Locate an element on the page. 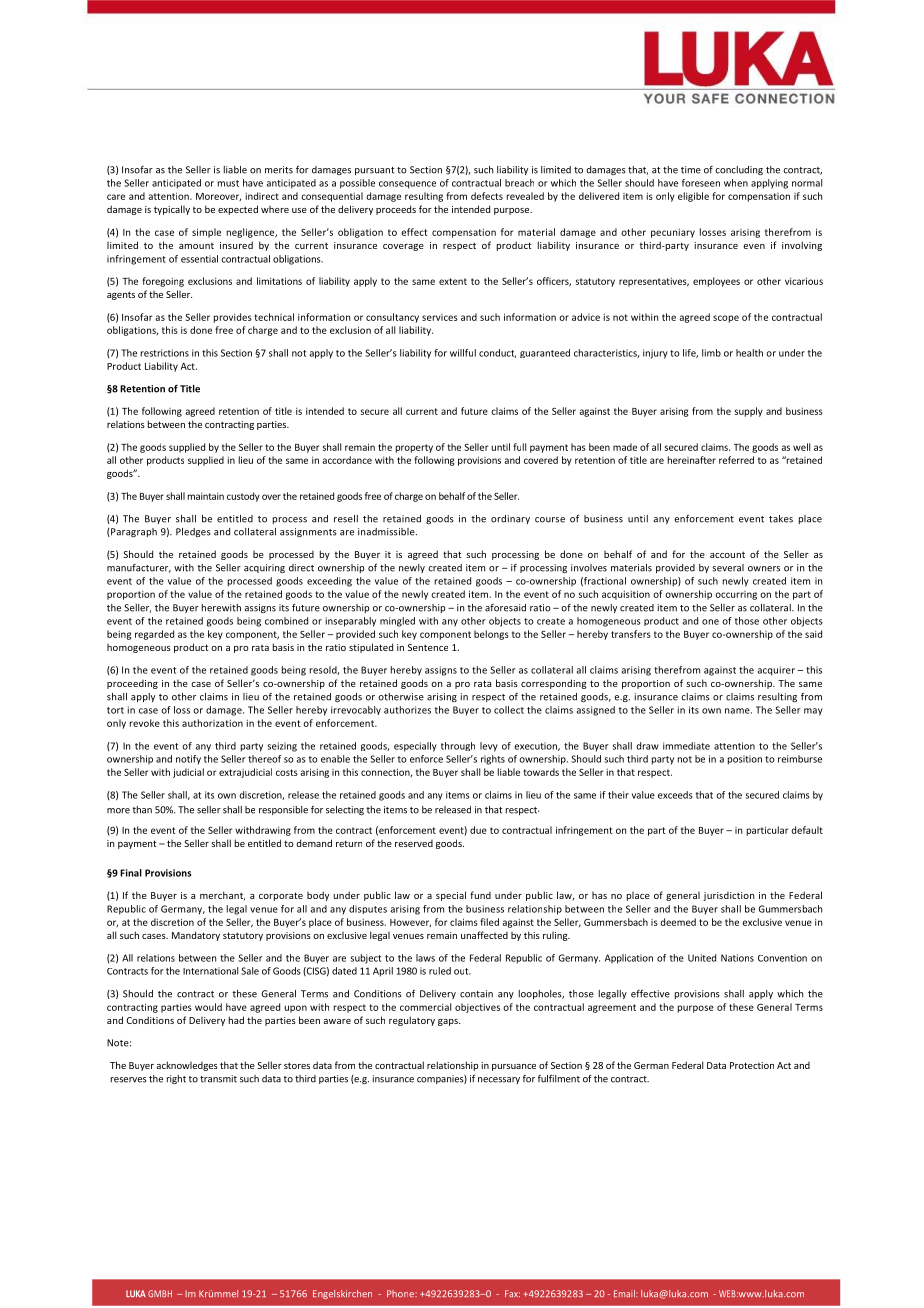 The image size is (924, 1308). defects is located at coordinates (487, 196).
